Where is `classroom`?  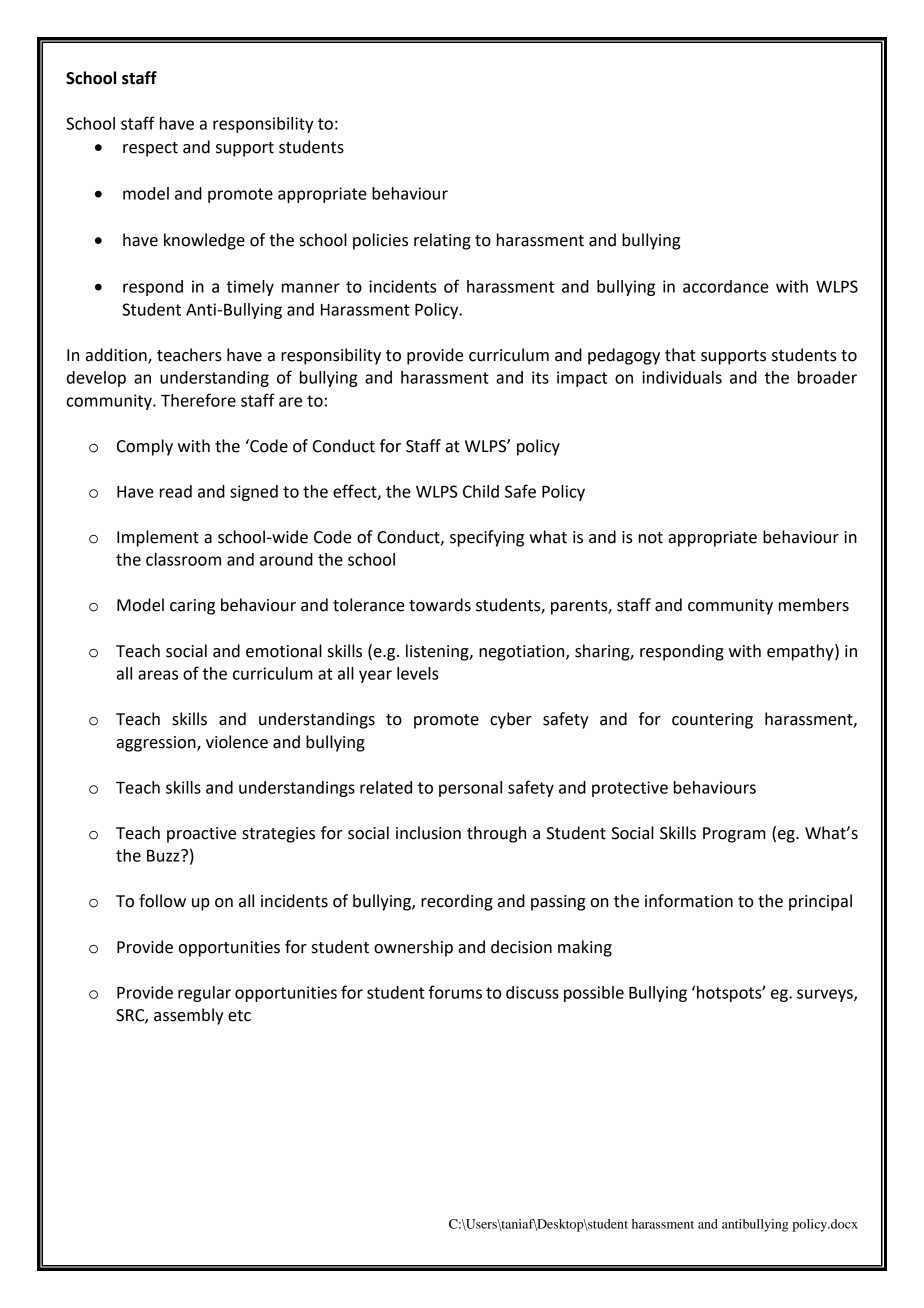
classroom is located at coordinates (183, 559).
